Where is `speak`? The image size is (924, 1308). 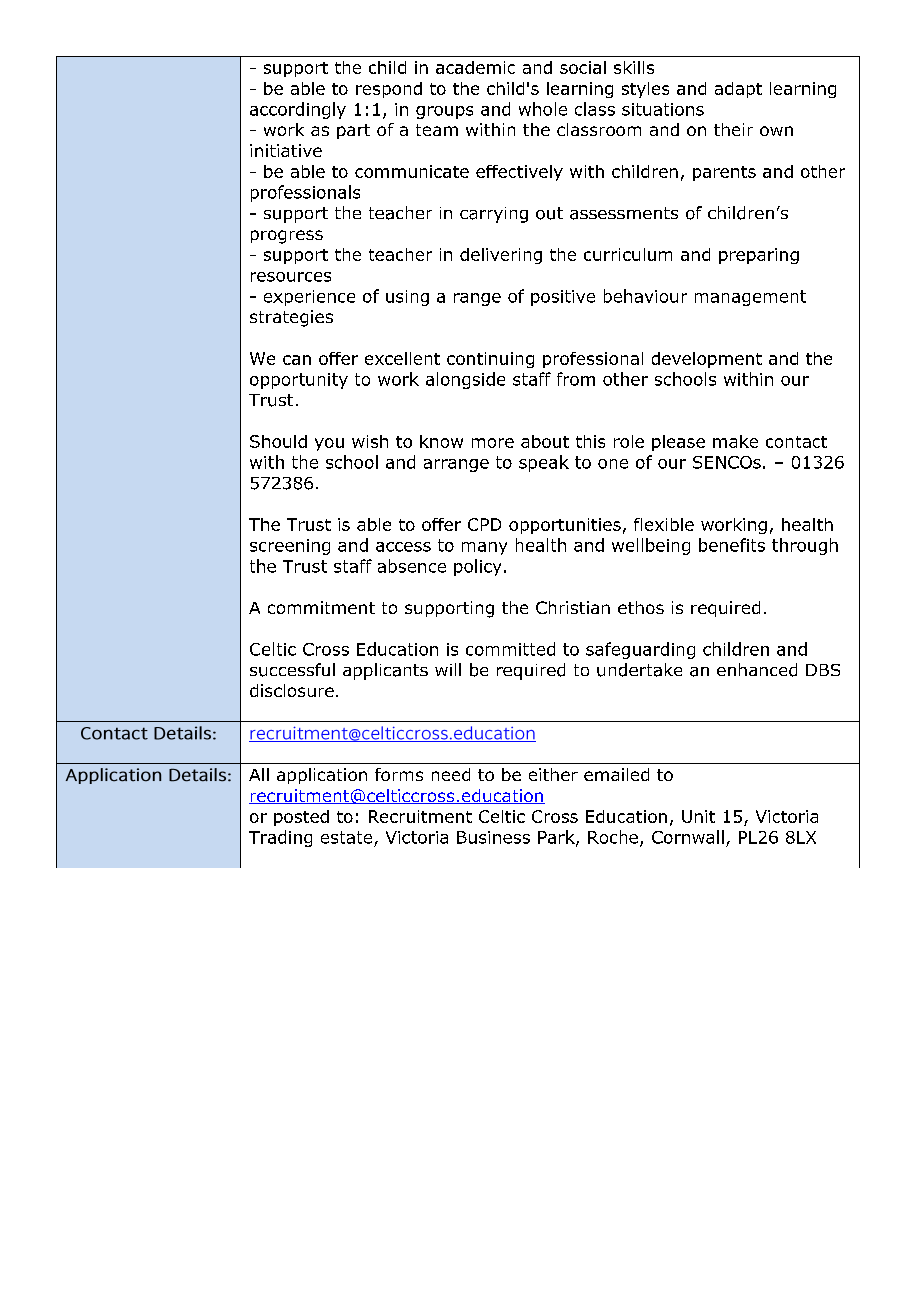
speak is located at coordinates (544, 463).
